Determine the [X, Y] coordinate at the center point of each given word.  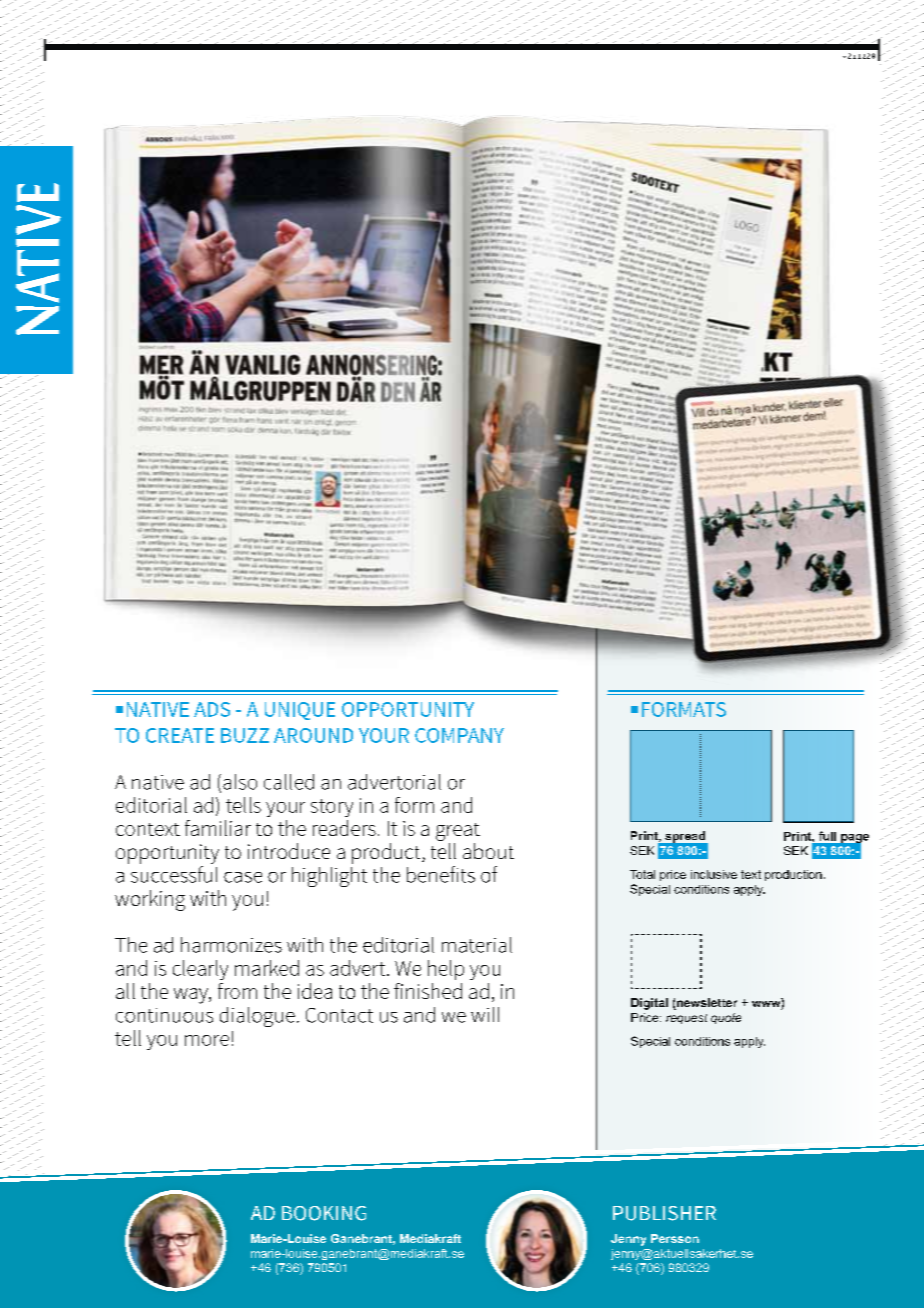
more [207, 1040]
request [686, 1019]
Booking [324, 1213]
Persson [675, 1238]
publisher [664, 1213]
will [485, 1014]
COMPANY [459, 735]
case [243, 877]
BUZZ [245, 735]
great [458, 832]
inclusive [714, 874]
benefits [441, 874]
